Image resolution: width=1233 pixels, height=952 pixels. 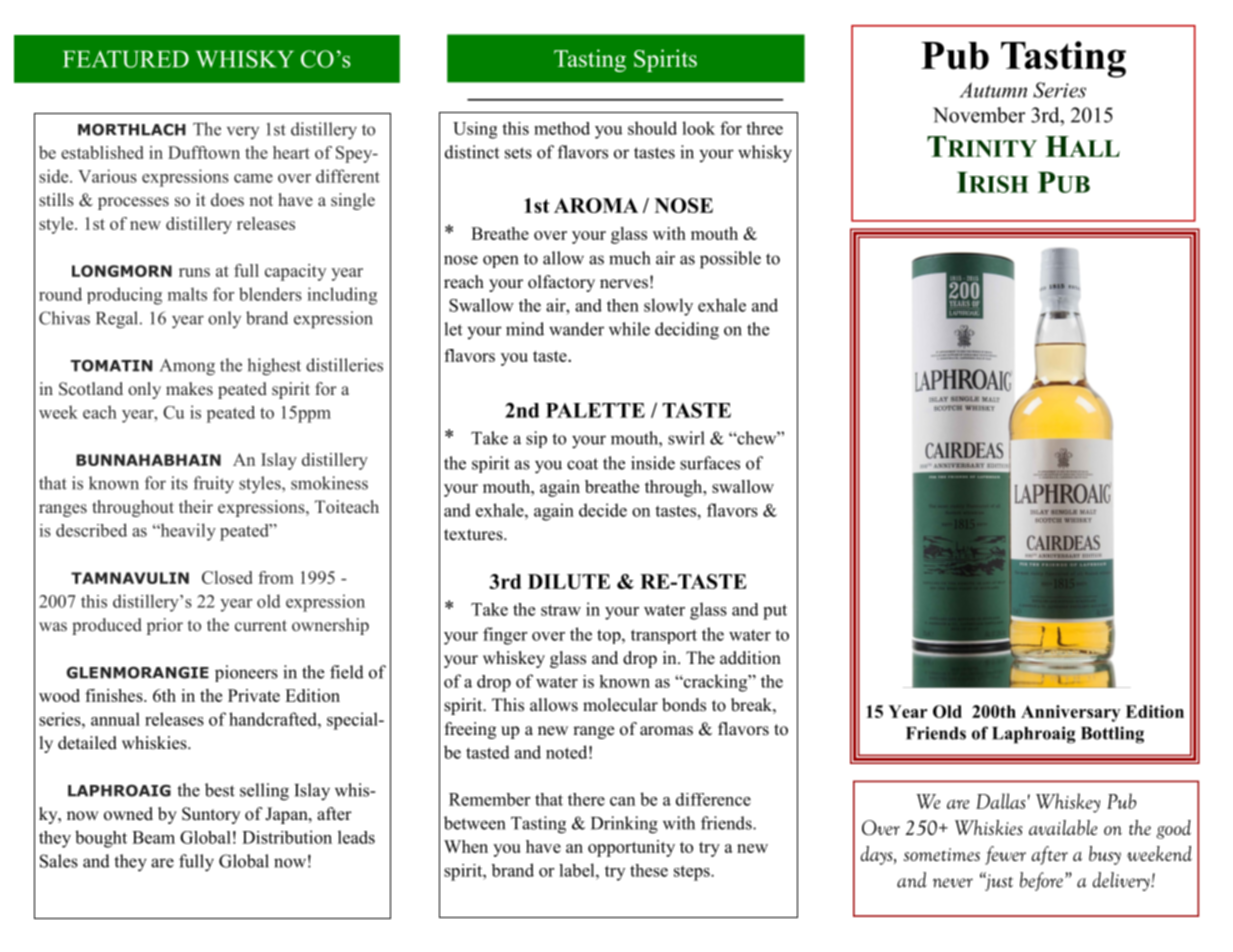 I want to click on coat, so click(x=582, y=464).
